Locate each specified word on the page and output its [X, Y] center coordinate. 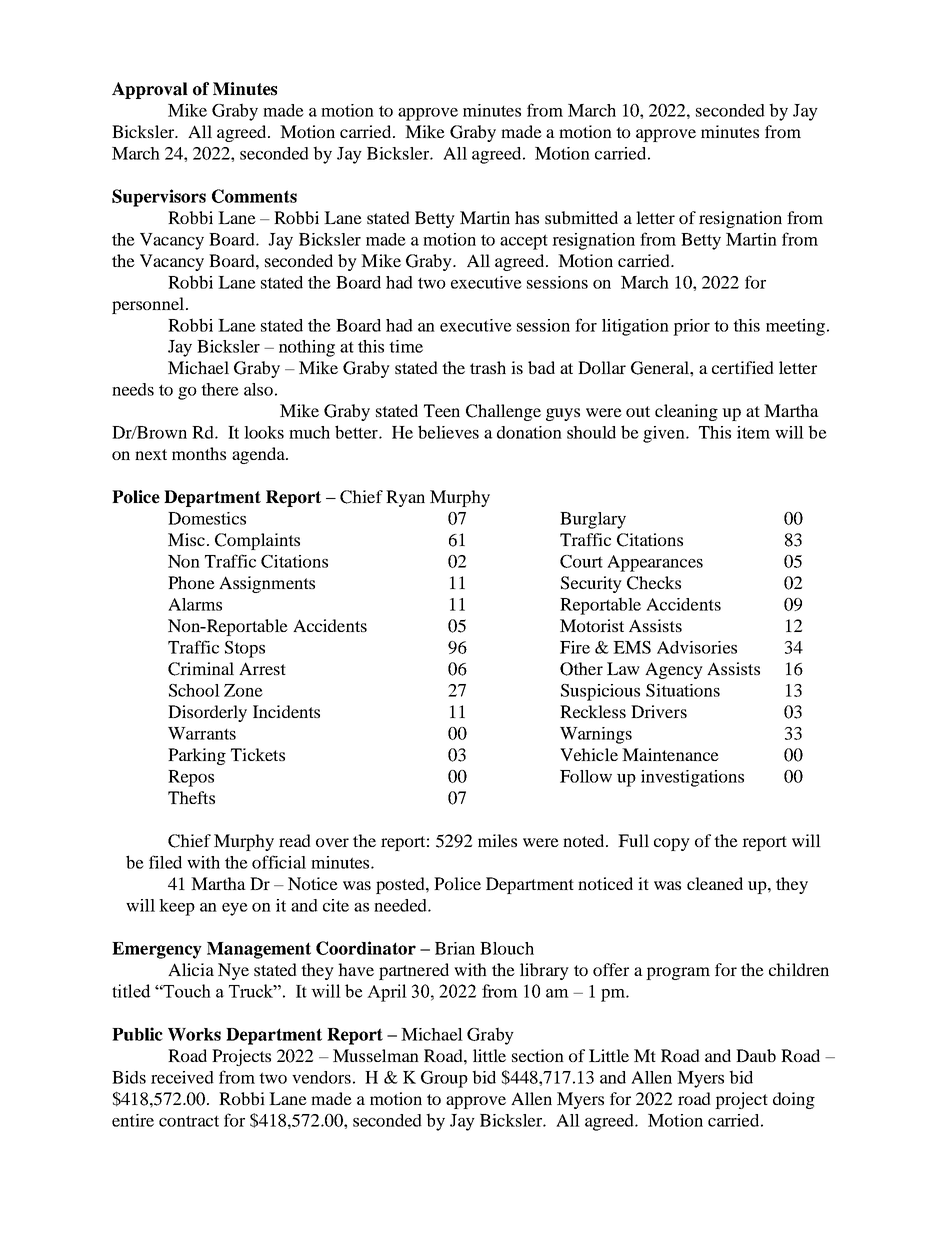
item [753, 432]
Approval [150, 90]
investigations [692, 778]
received [182, 1077]
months [199, 453]
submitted [581, 217]
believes [448, 432]
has [527, 217]
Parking [197, 756]
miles [497, 840]
